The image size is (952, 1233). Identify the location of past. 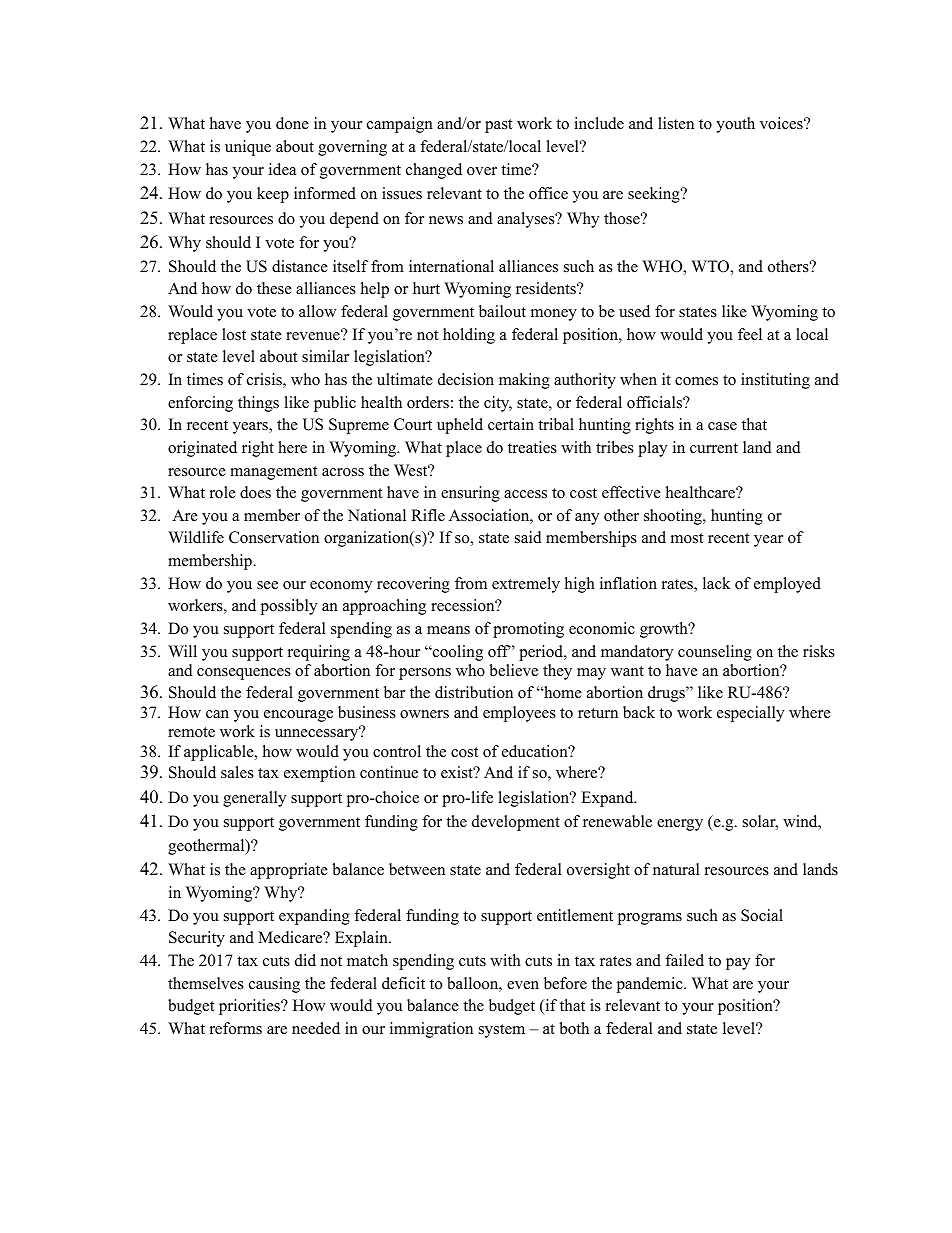
(498, 126).
